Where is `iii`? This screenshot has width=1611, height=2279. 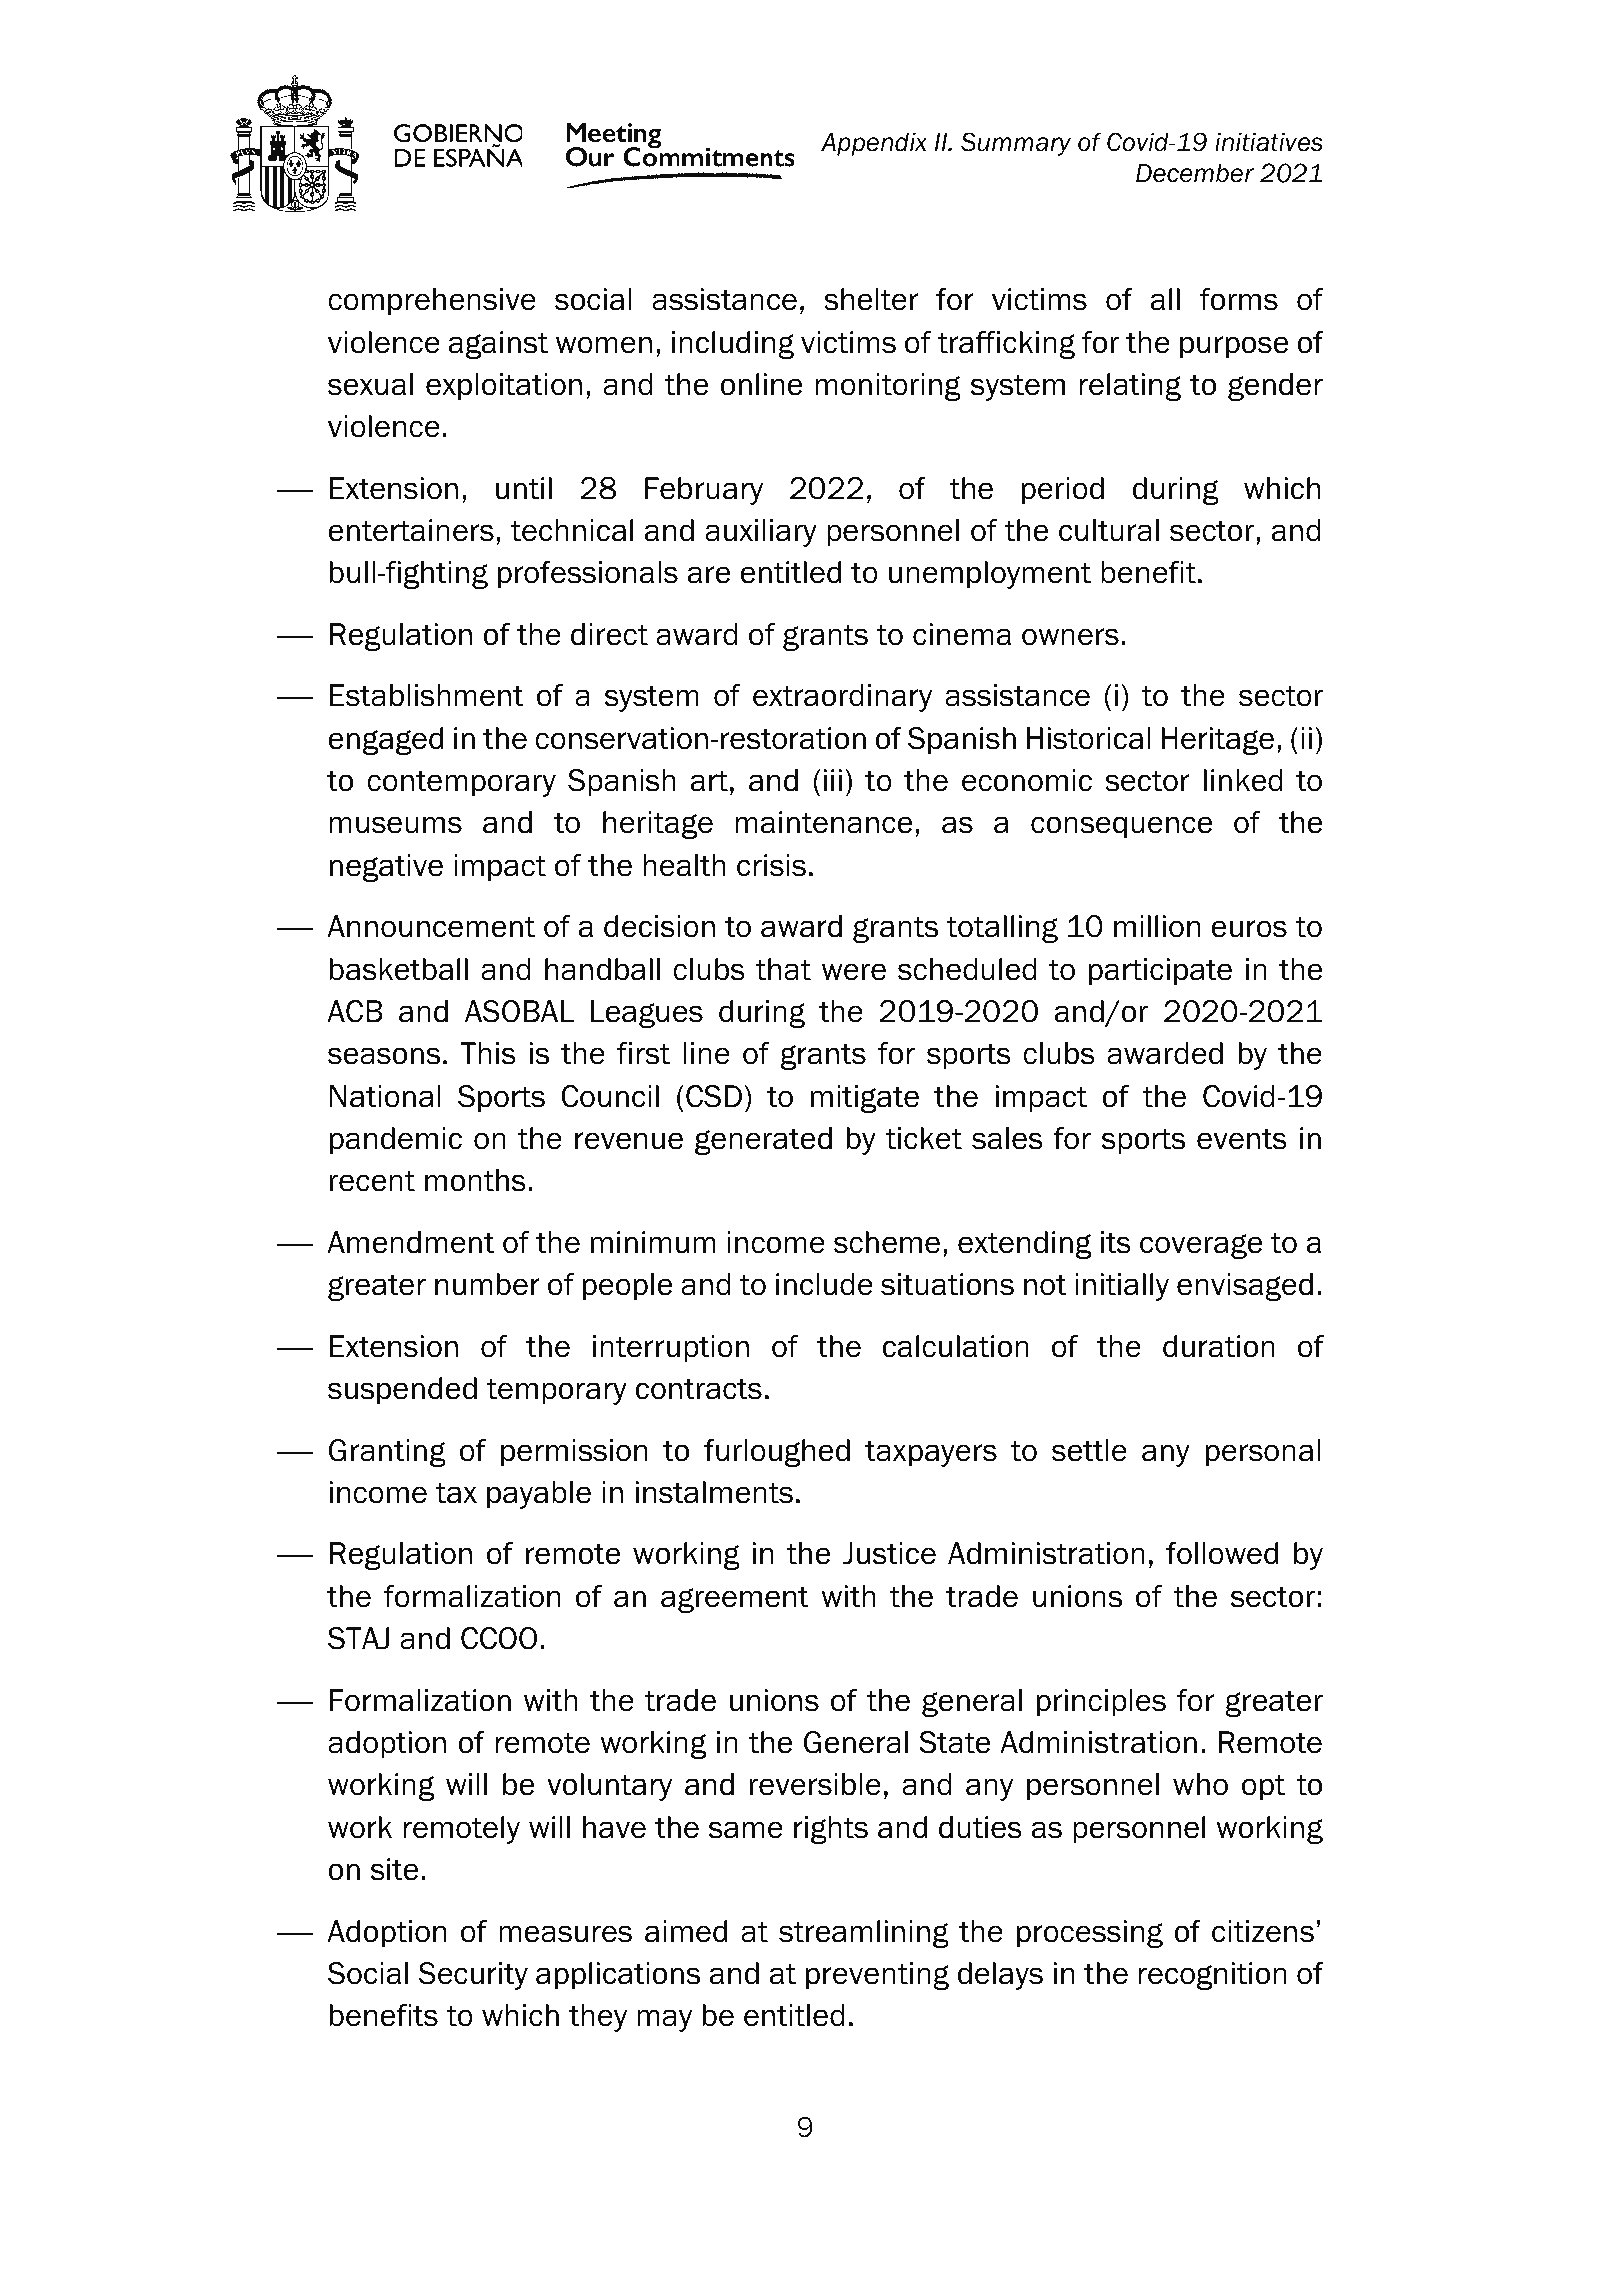
iii is located at coordinates (833, 780).
